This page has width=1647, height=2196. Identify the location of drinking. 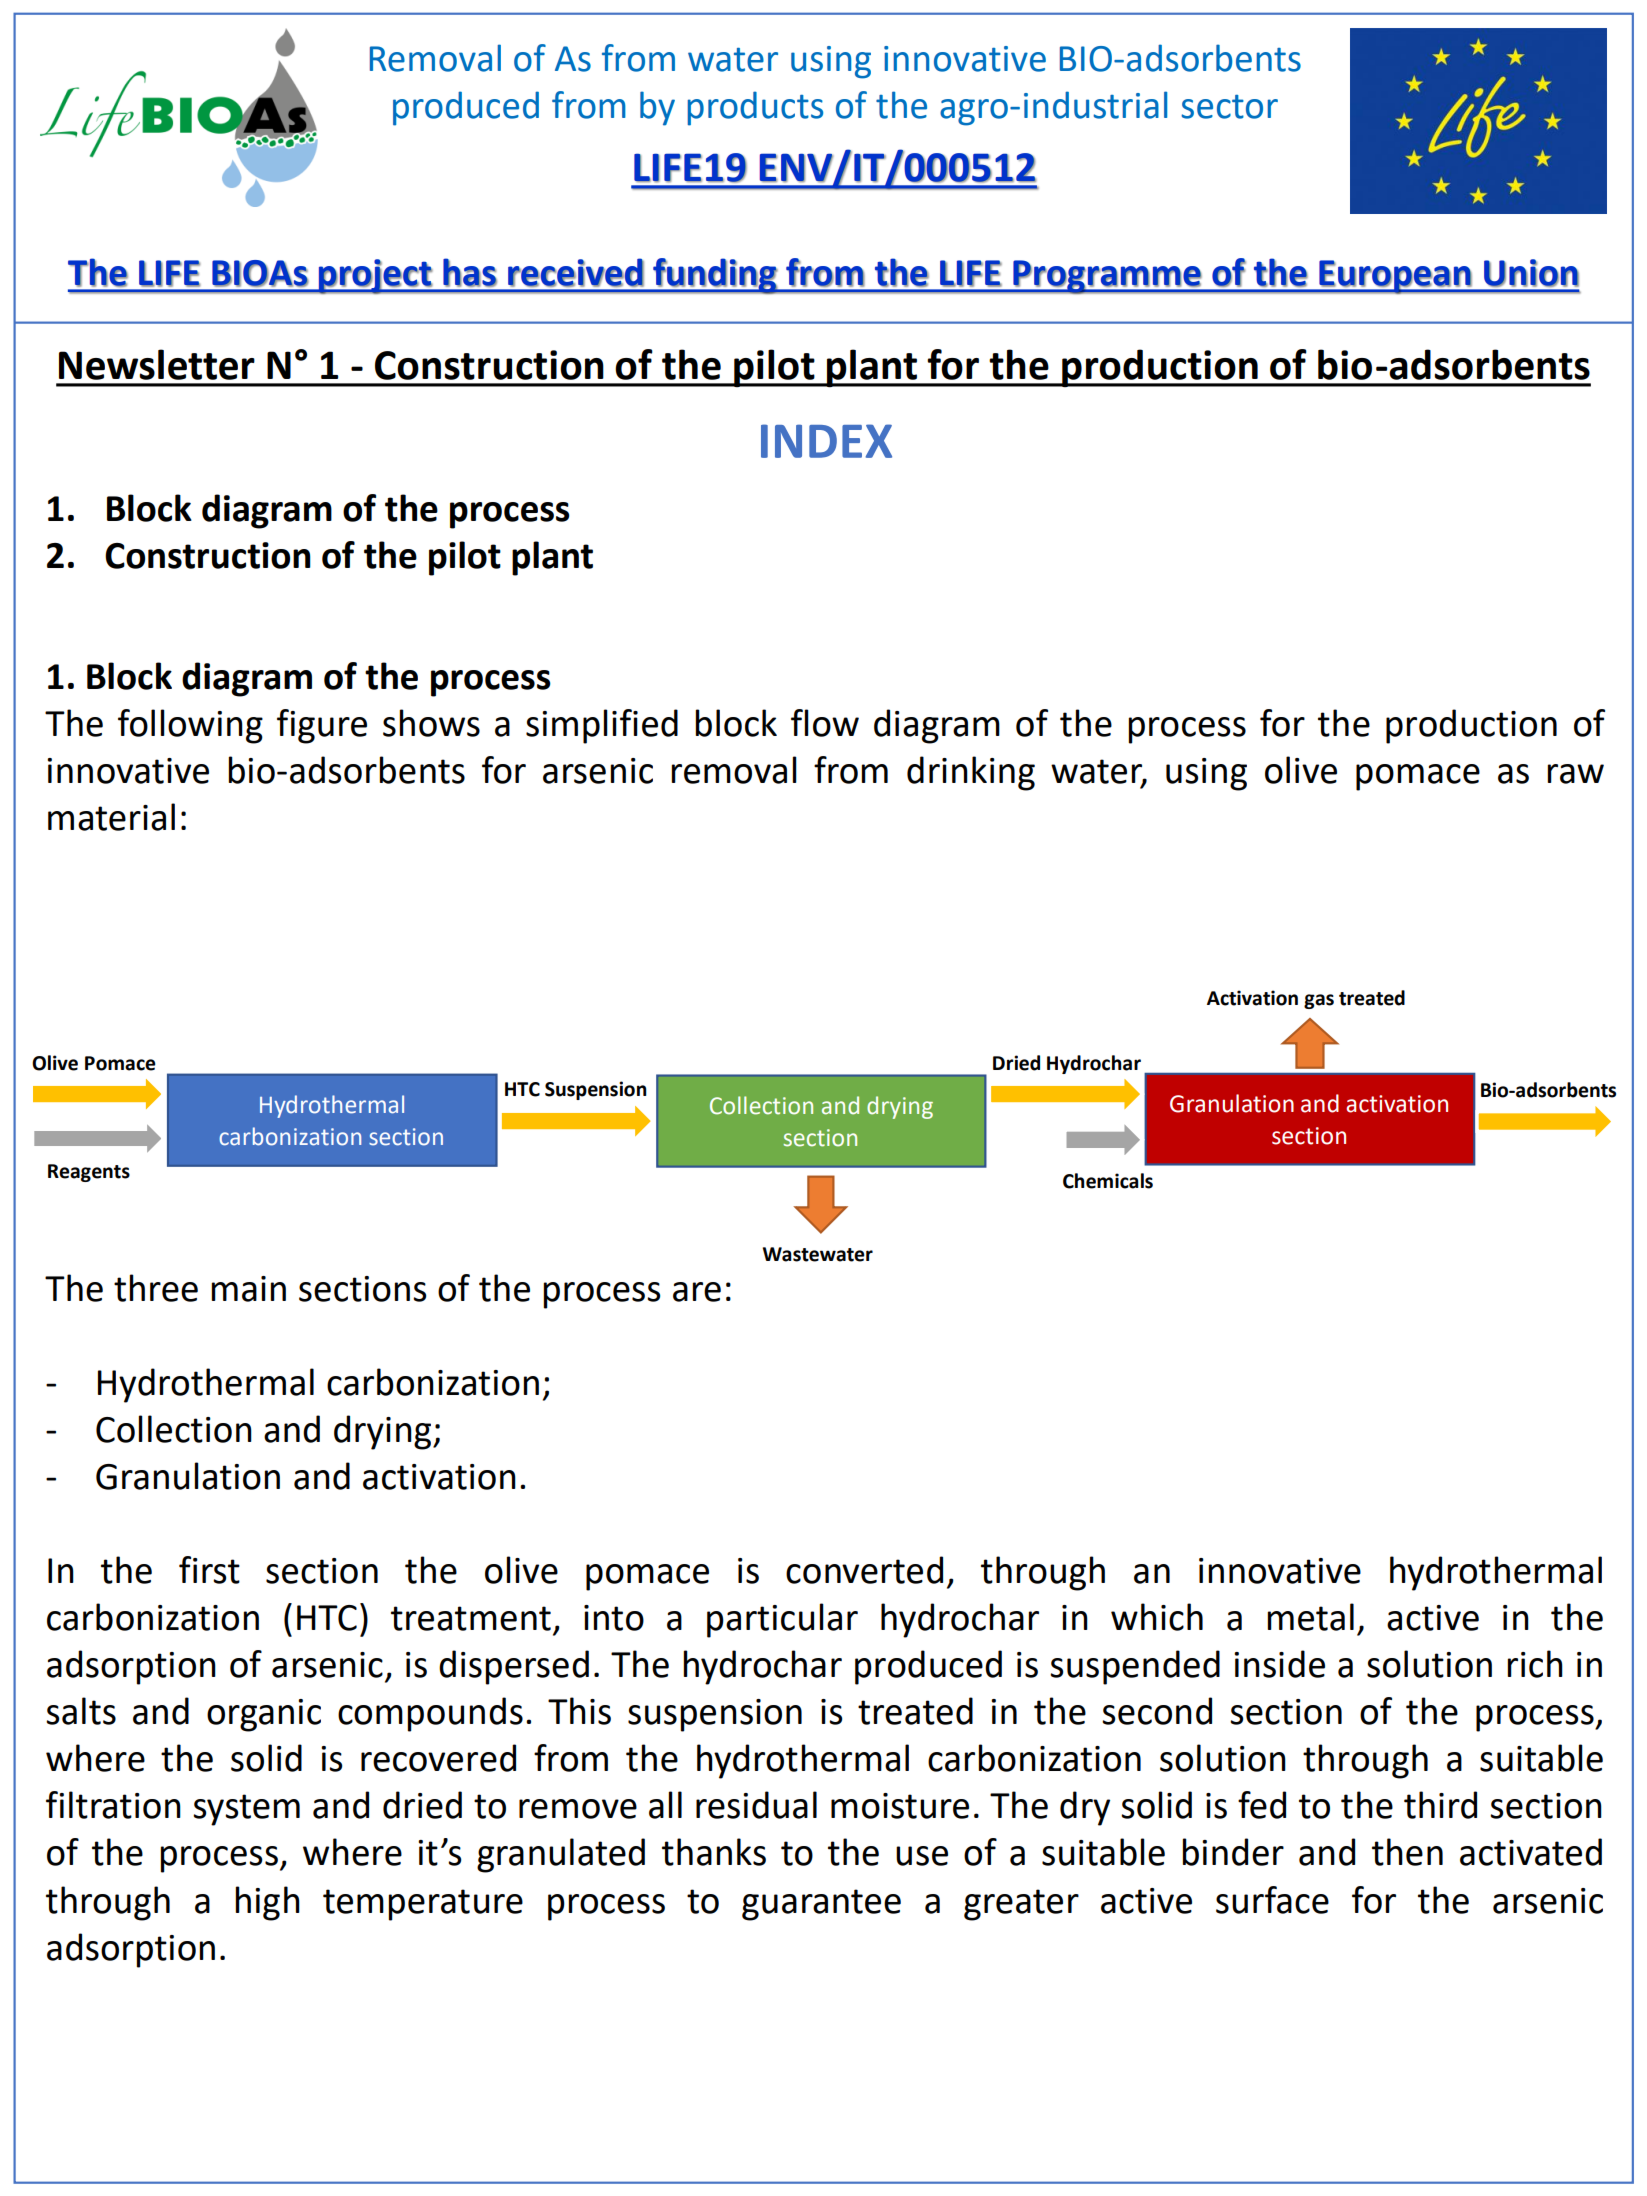
(971, 773).
